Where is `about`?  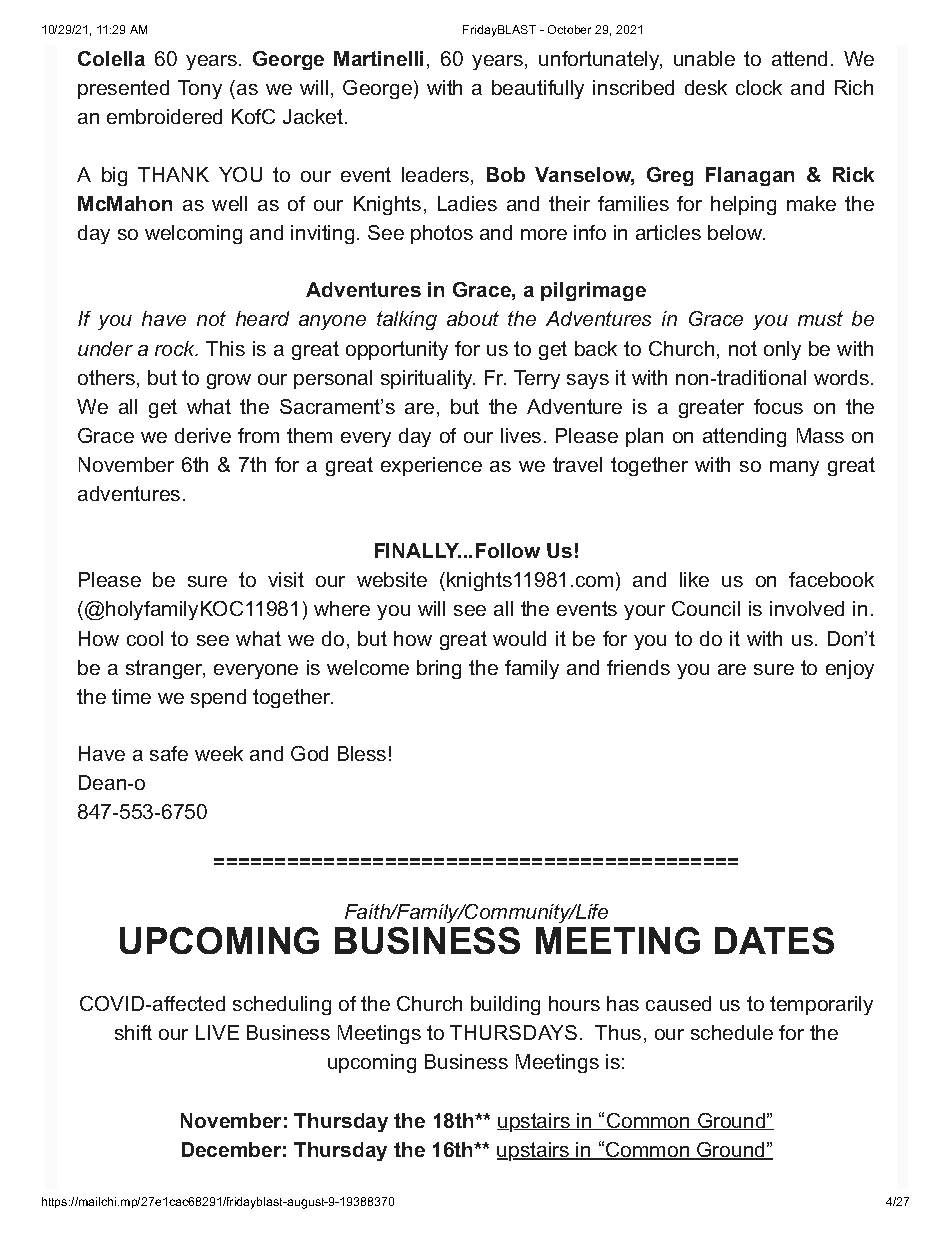
about is located at coordinates (473, 318).
